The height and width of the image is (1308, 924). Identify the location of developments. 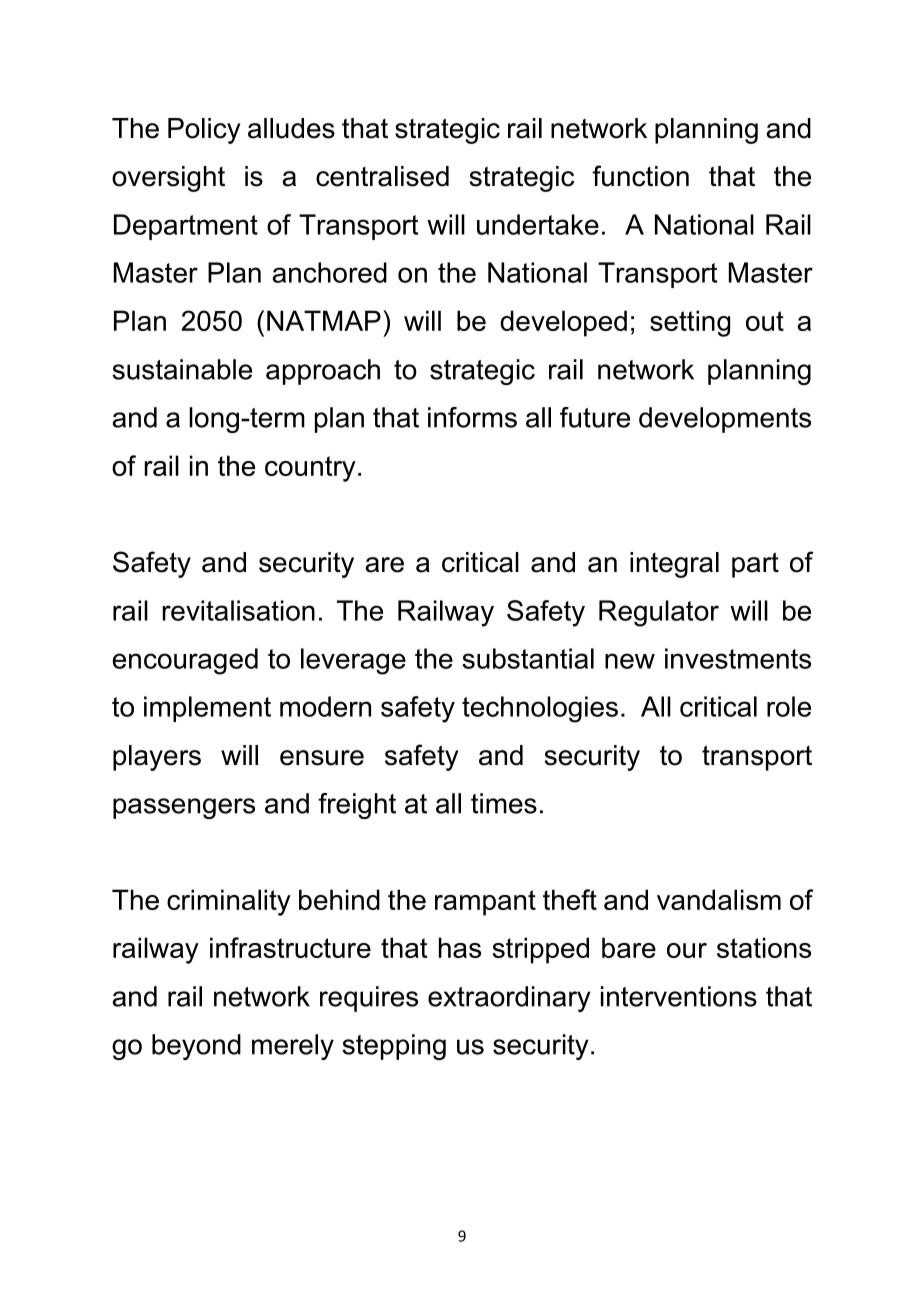
(725, 420).
